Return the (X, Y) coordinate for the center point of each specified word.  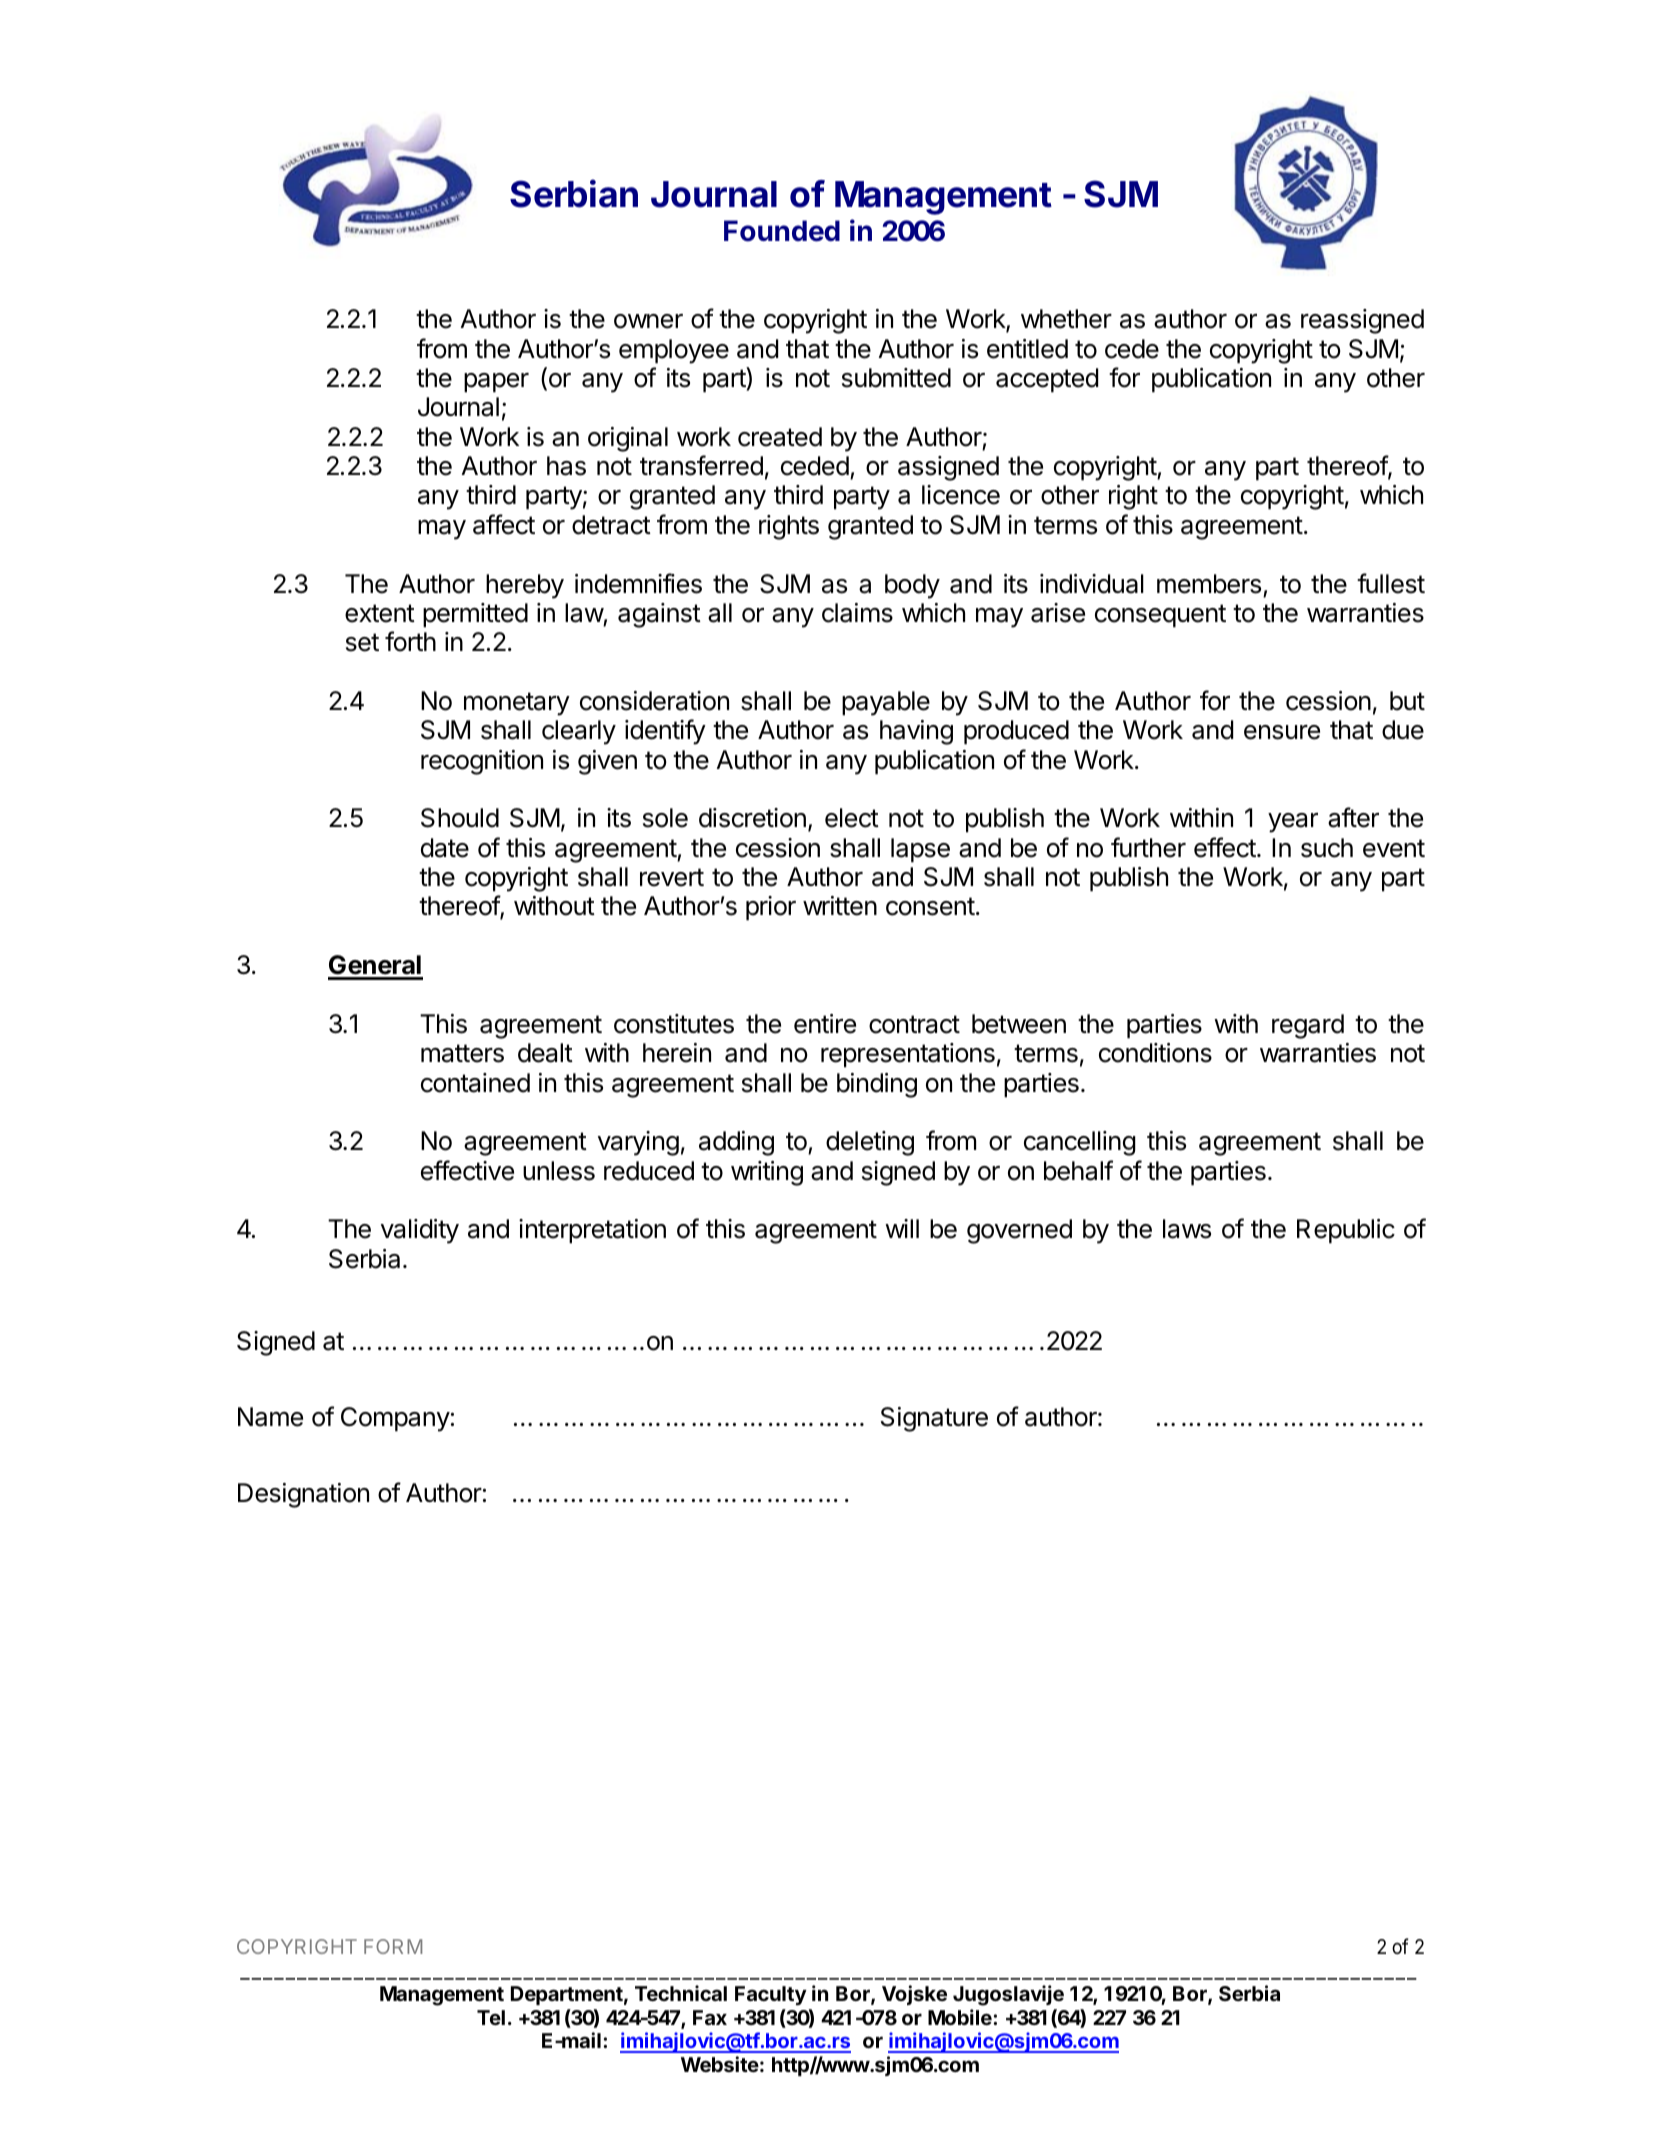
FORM (393, 1946)
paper (496, 383)
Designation (303, 1495)
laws (1187, 1229)
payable (886, 703)
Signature (934, 1419)
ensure (1282, 732)
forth (410, 641)
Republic (1346, 1231)
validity (420, 1231)
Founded (782, 231)
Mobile (961, 2017)
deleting (870, 1143)
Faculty (771, 1996)
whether (1066, 319)
